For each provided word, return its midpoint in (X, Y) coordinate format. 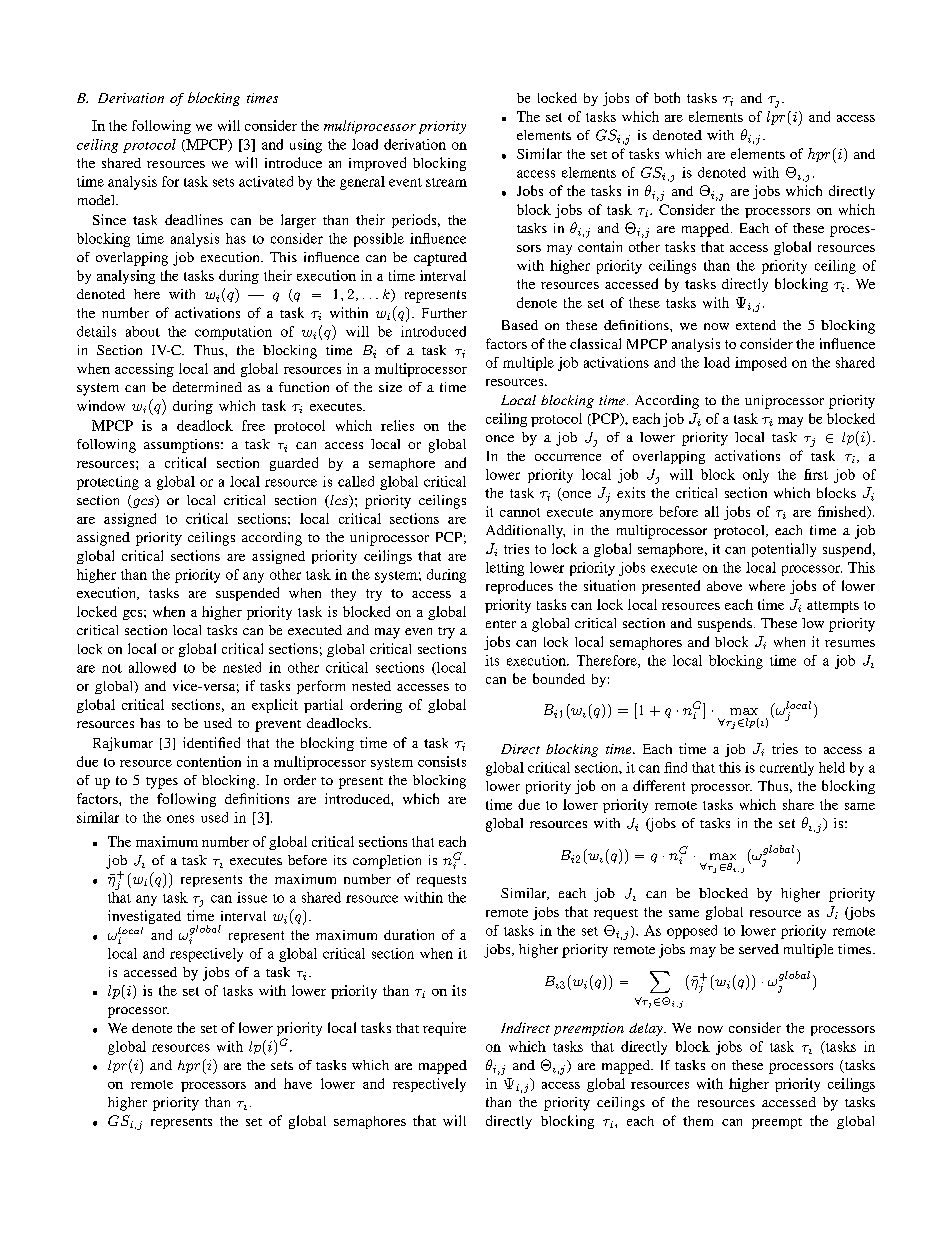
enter (501, 624)
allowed (152, 667)
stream (446, 182)
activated (266, 181)
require (444, 1029)
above (724, 586)
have (298, 1083)
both (667, 97)
